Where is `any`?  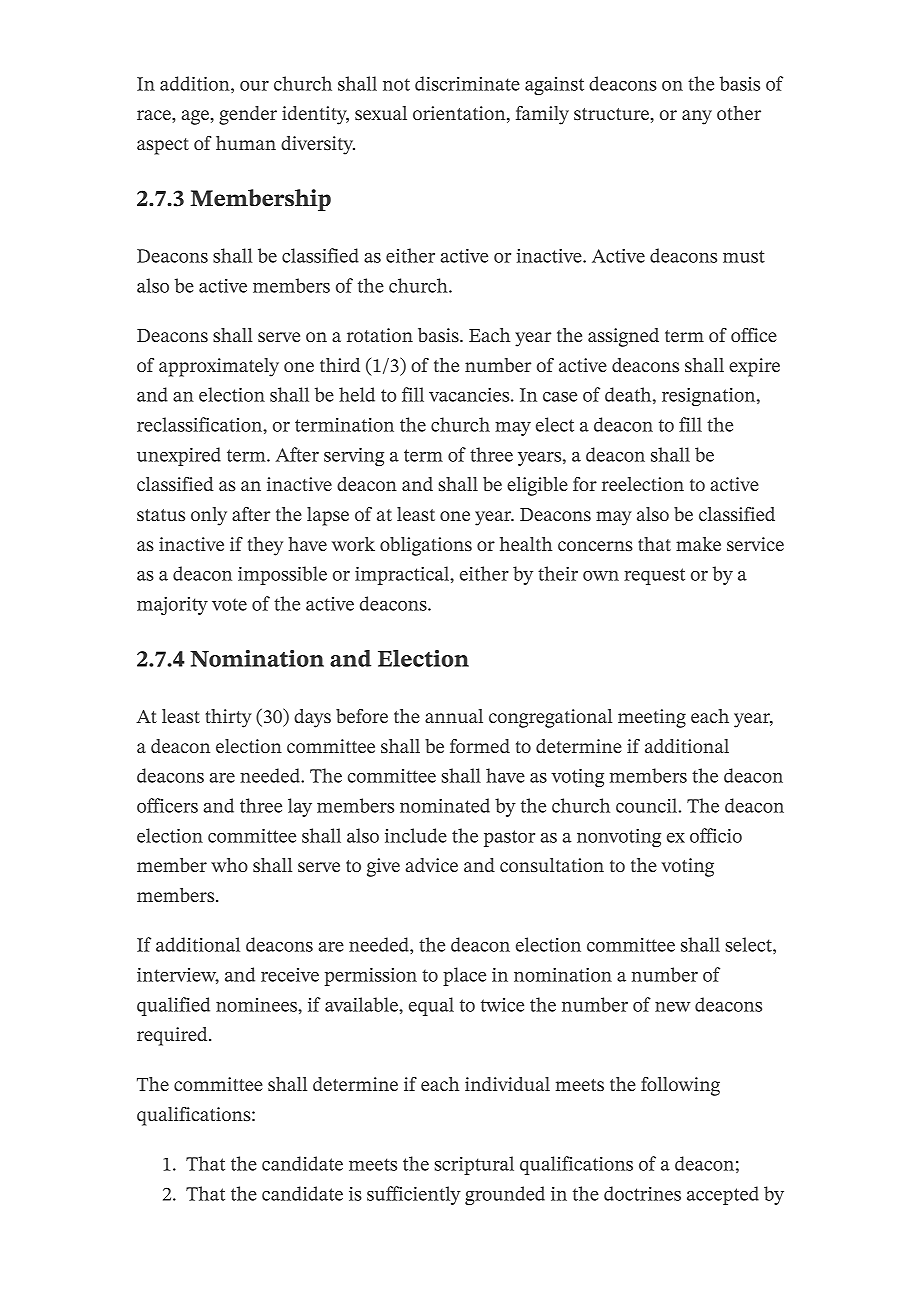 any is located at coordinates (697, 117).
